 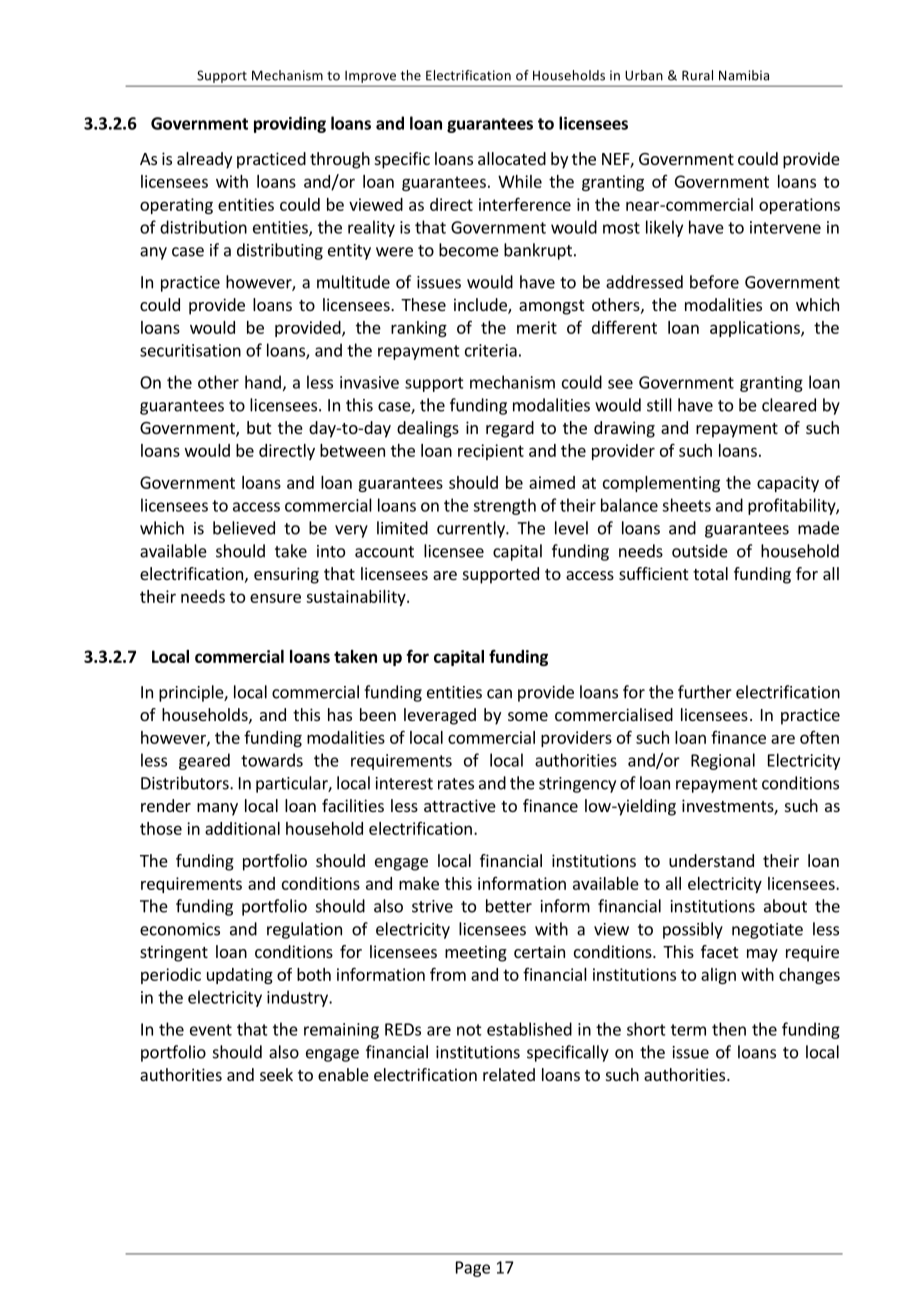 I want to click on applications, so click(x=756, y=329).
